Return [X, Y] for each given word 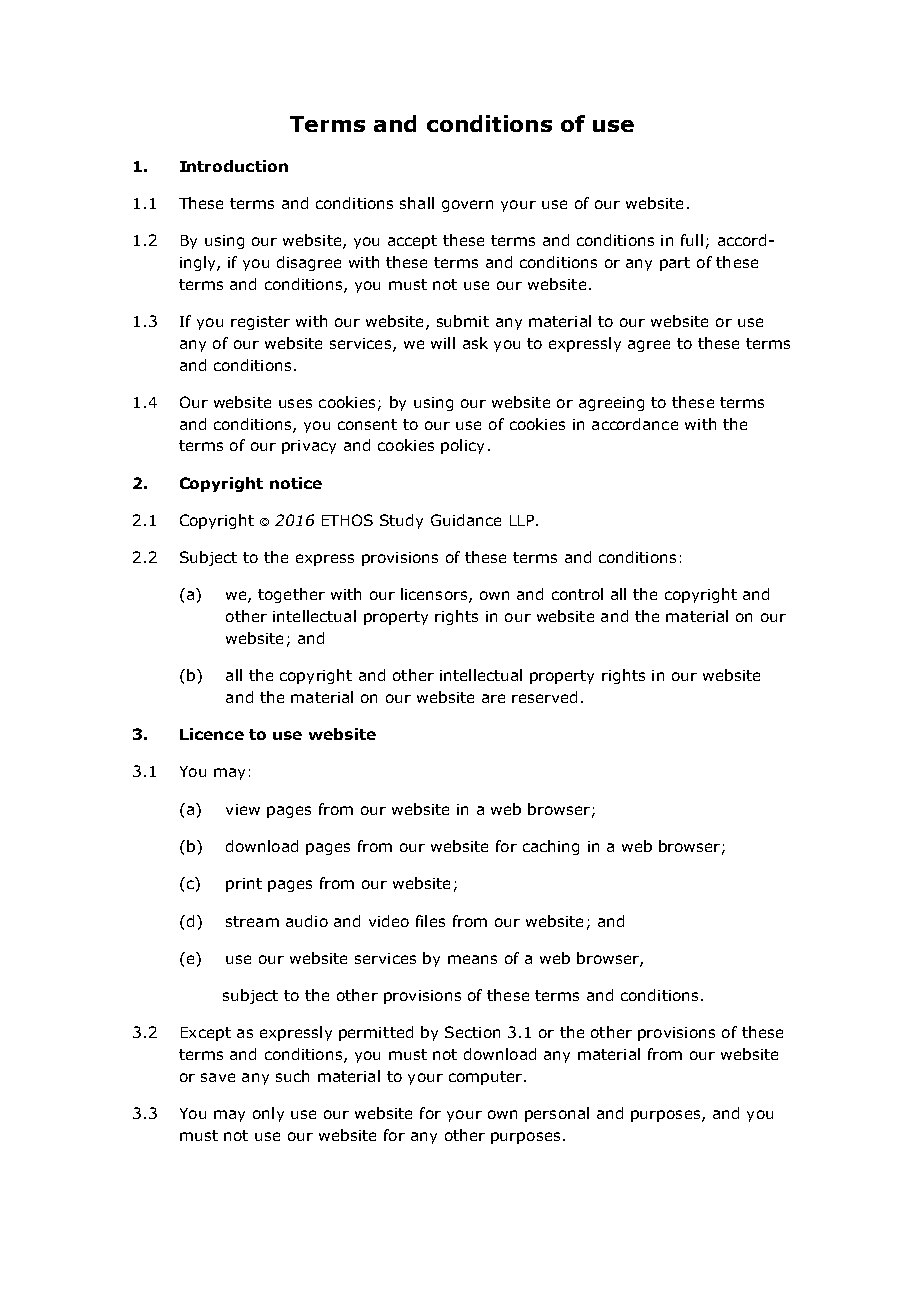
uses [295, 403]
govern [467, 206]
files [430, 921]
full [692, 240]
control [577, 594]
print [244, 885]
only [268, 1114]
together [291, 595]
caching [551, 847]
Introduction [234, 166]
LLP [522, 520]
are [493, 698]
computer [485, 1078]
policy [462, 446]
